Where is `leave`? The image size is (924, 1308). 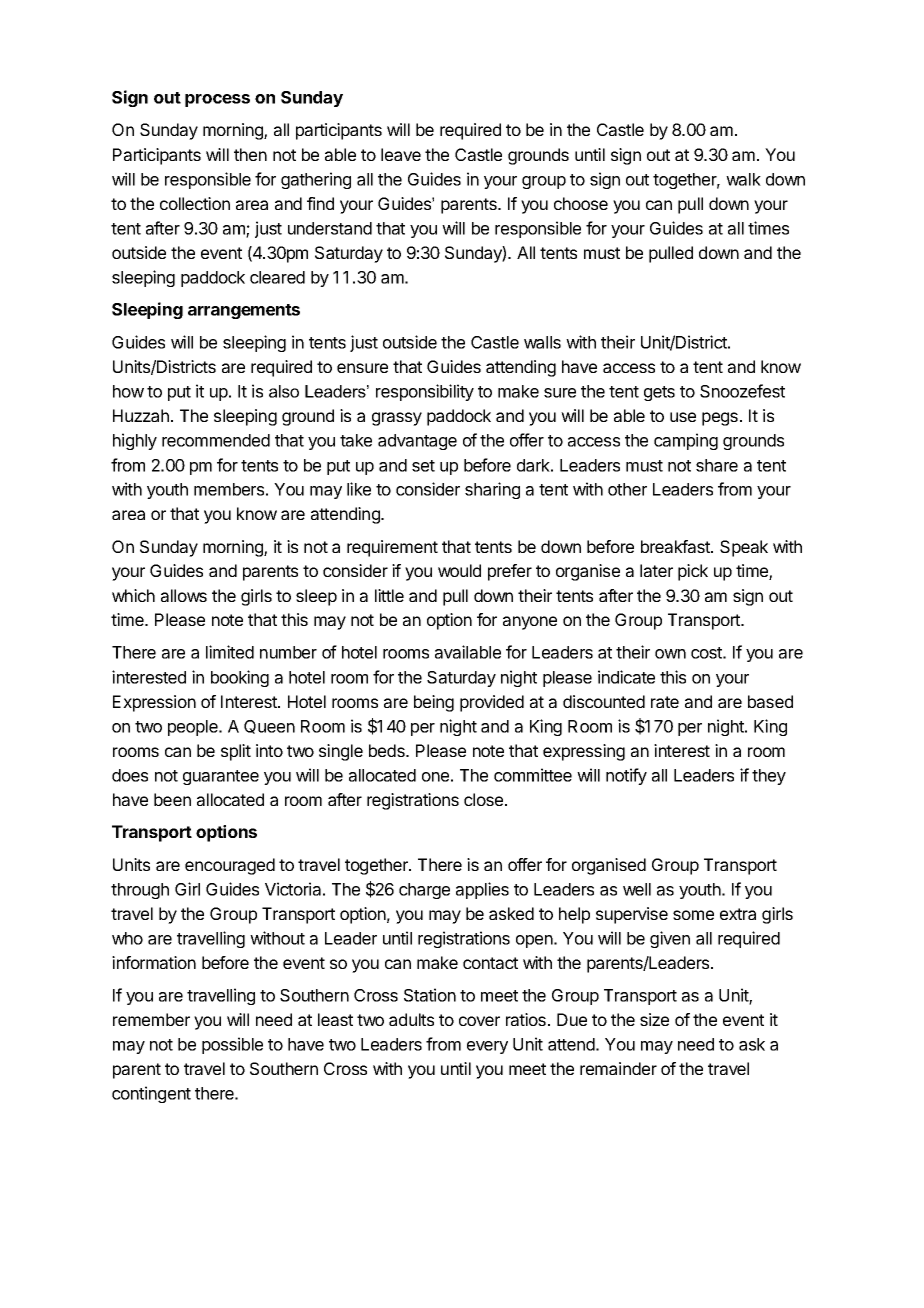
leave is located at coordinates (401, 154).
